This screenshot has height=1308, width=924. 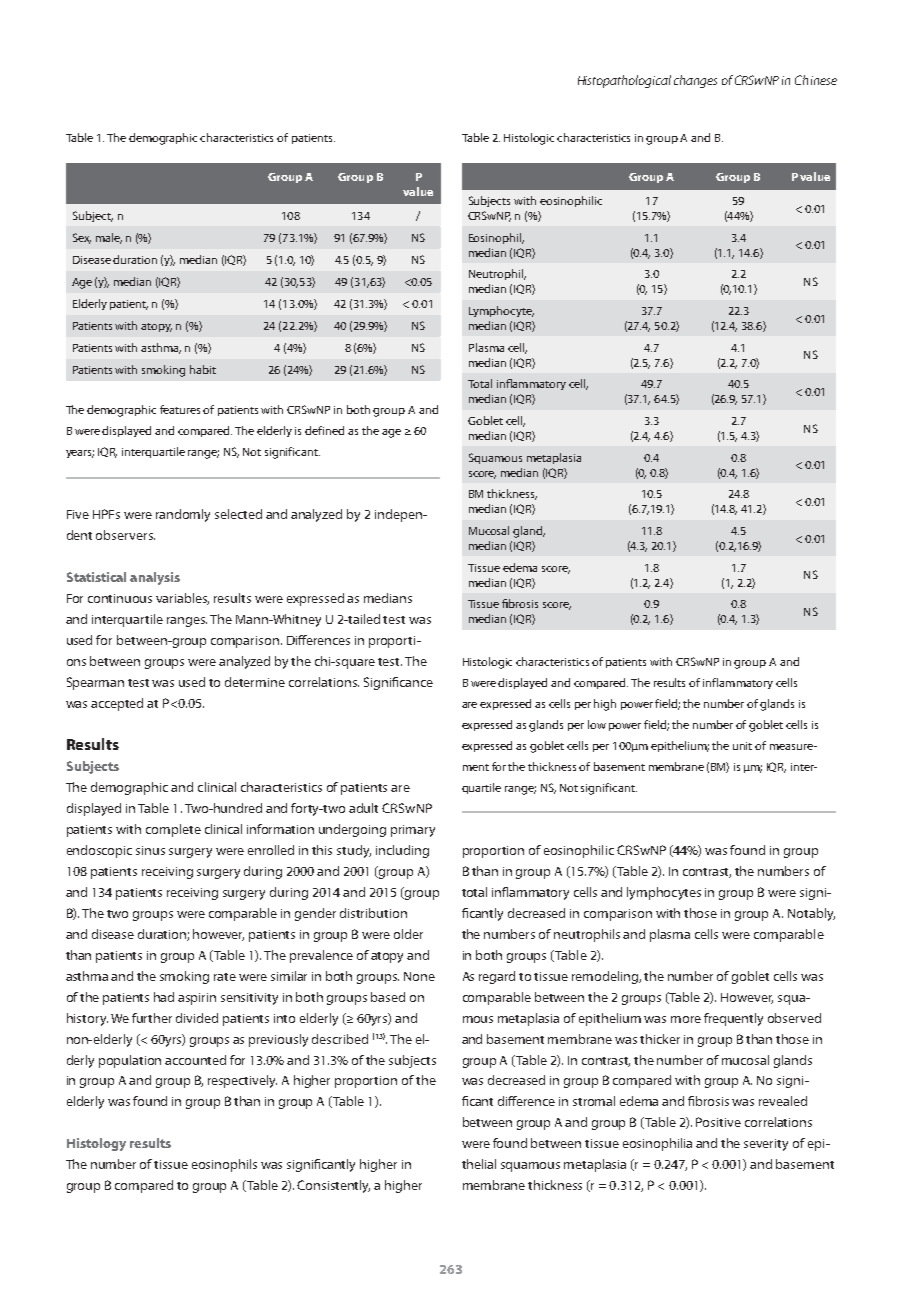 I want to click on primary, so click(x=413, y=831).
